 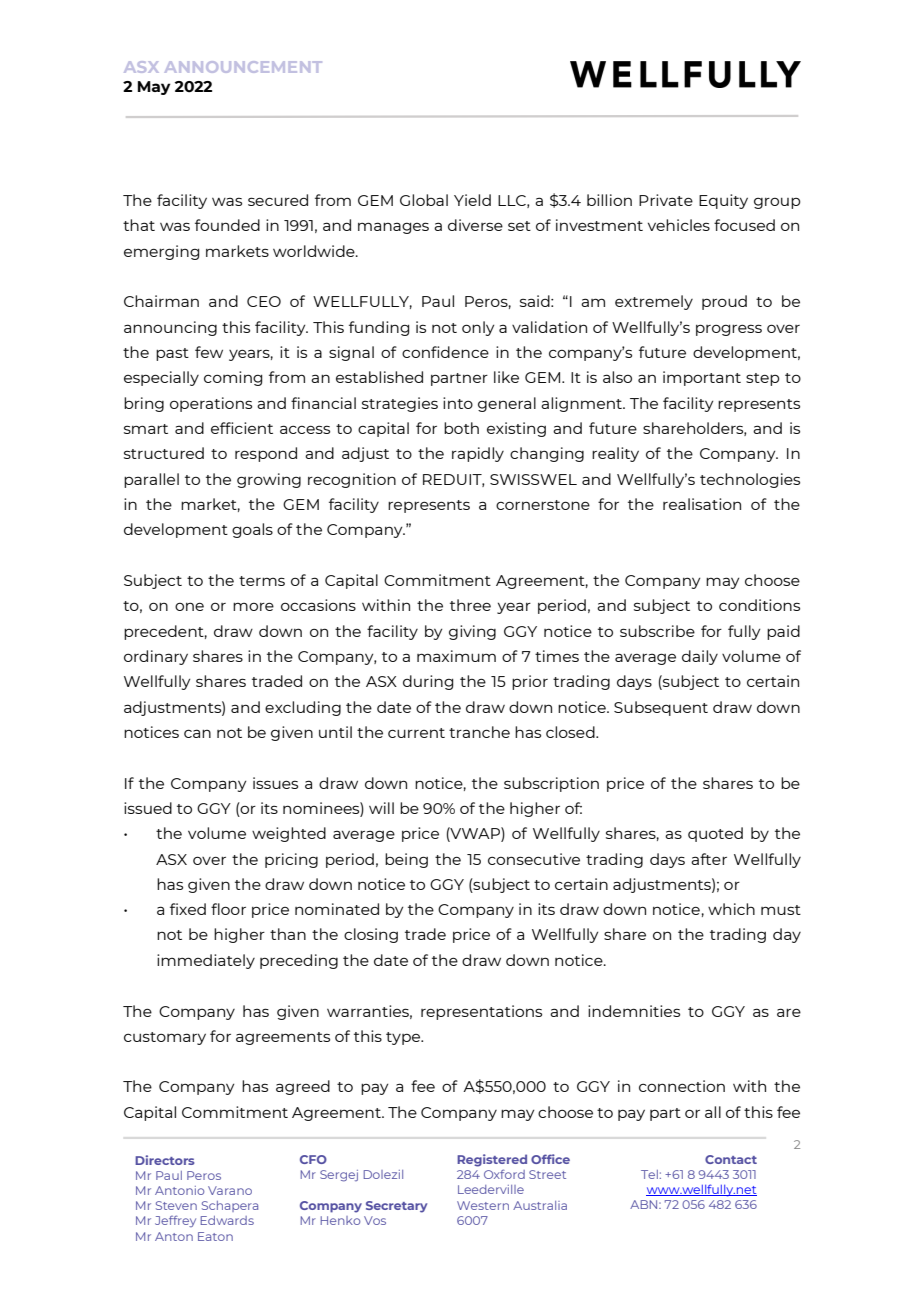 What do you see at coordinates (243, 67) in the screenshot?
I see `ANNOUNCEMENT` at bounding box center [243, 67].
